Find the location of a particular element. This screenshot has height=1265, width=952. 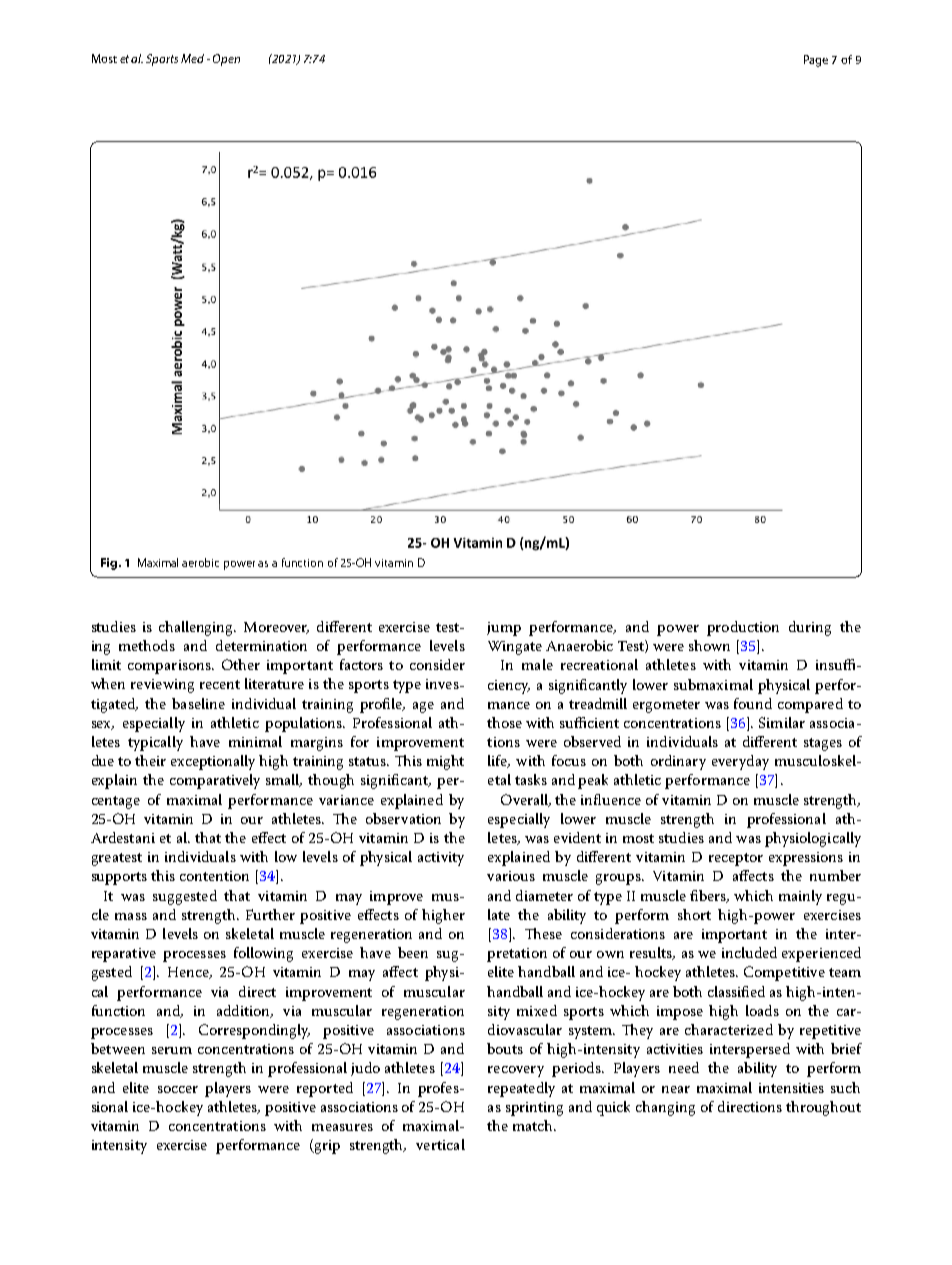

exceptionally is located at coordinates (213, 762).
